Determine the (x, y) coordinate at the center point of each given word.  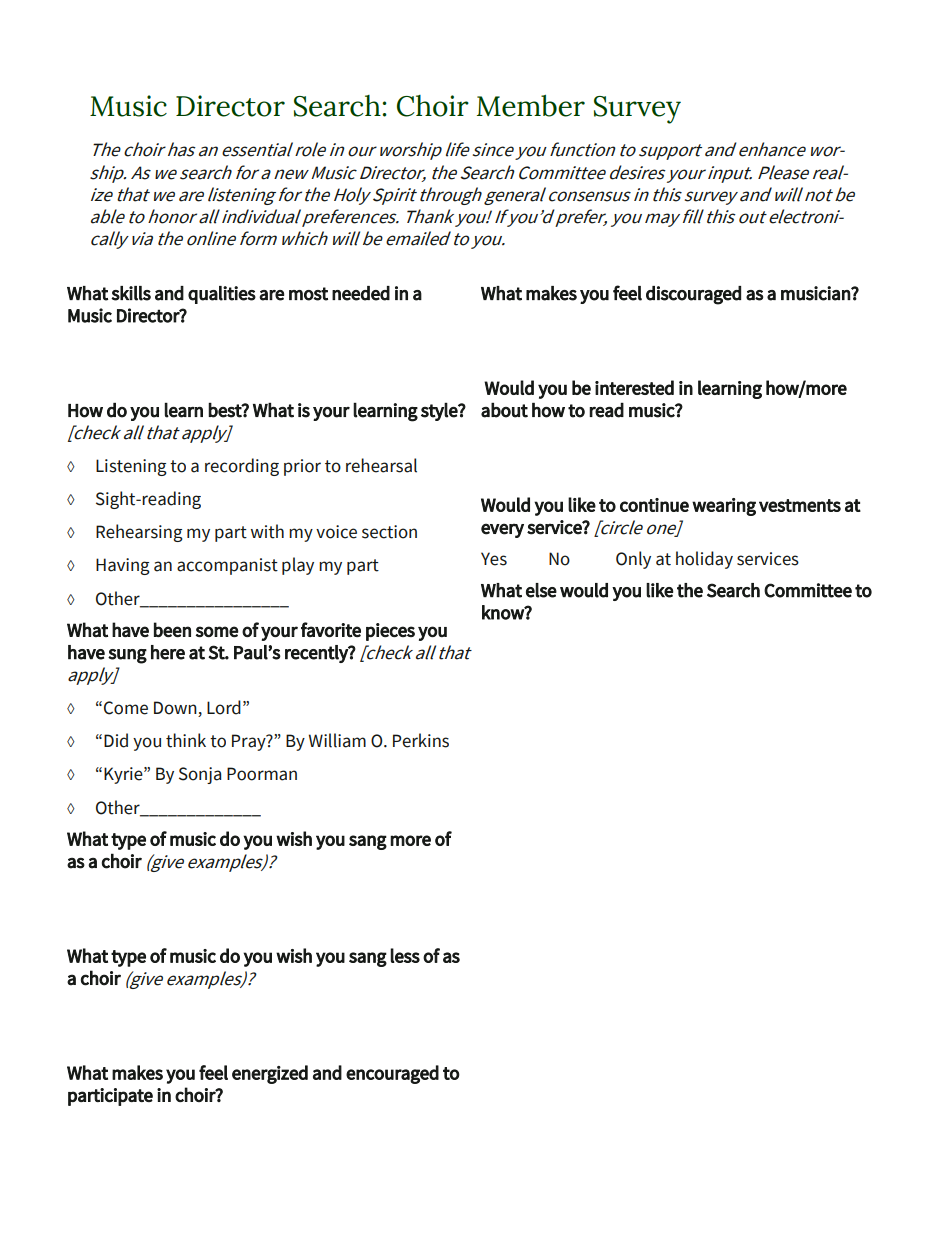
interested (634, 387)
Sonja (200, 775)
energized (270, 1074)
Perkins (421, 740)
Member (531, 106)
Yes (494, 559)
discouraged (693, 295)
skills (131, 293)
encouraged (392, 1074)
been (172, 629)
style (440, 412)
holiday (704, 560)
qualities (222, 295)
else (541, 590)
